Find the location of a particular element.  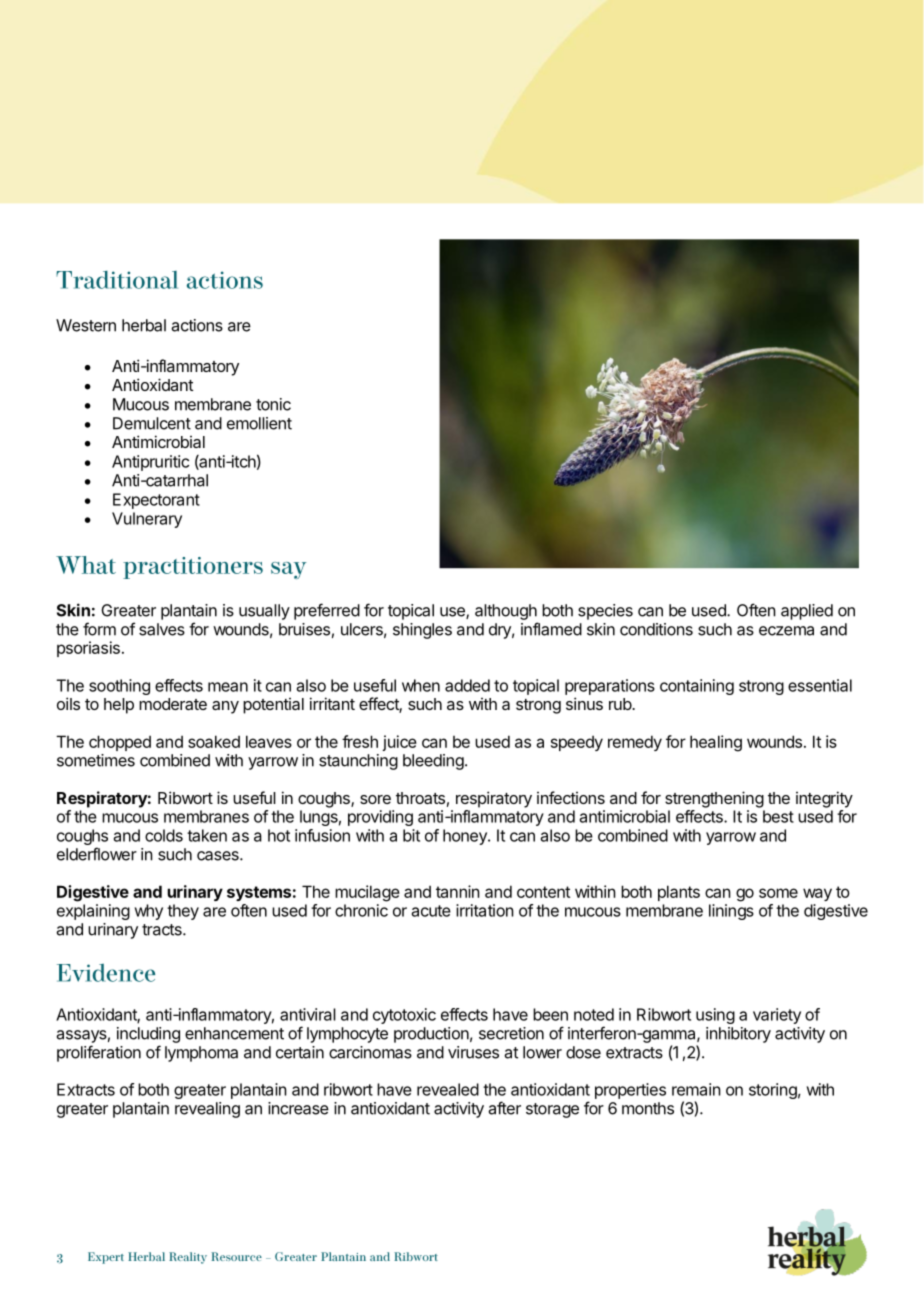

tonic is located at coordinates (273, 404).
